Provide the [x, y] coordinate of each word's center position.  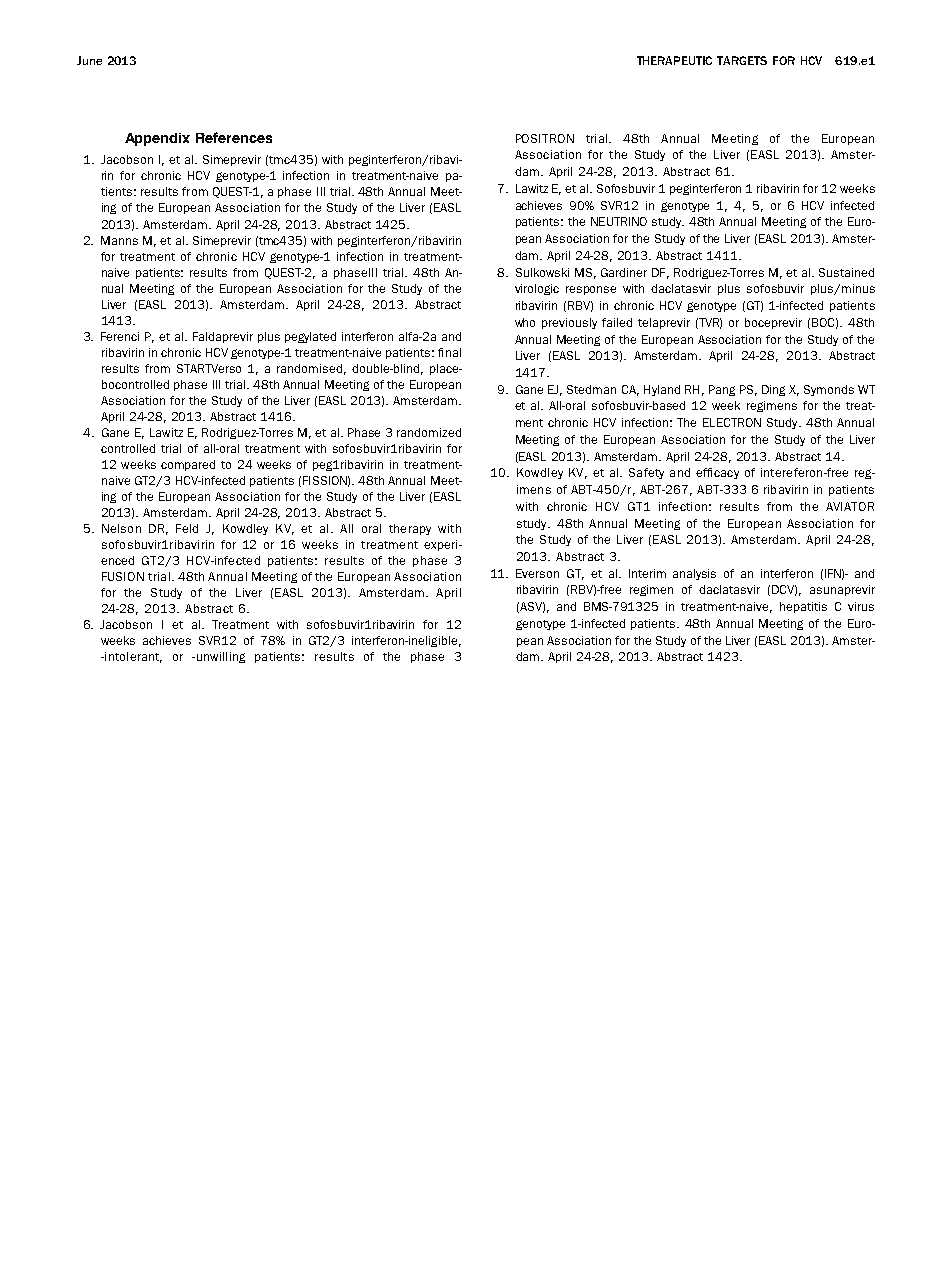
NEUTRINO [619, 221]
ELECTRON [732, 422]
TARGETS [742, 60]
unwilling [219, 657]
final [449, 352]
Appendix [157, 139]
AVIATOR [850, 506]
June [89, 60]
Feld [187, 528]
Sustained [846, 272]
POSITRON [545, 138]
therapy [410, 529]
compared [188, 465]
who [525, 322]
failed [617, 322]
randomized [429, 432]
